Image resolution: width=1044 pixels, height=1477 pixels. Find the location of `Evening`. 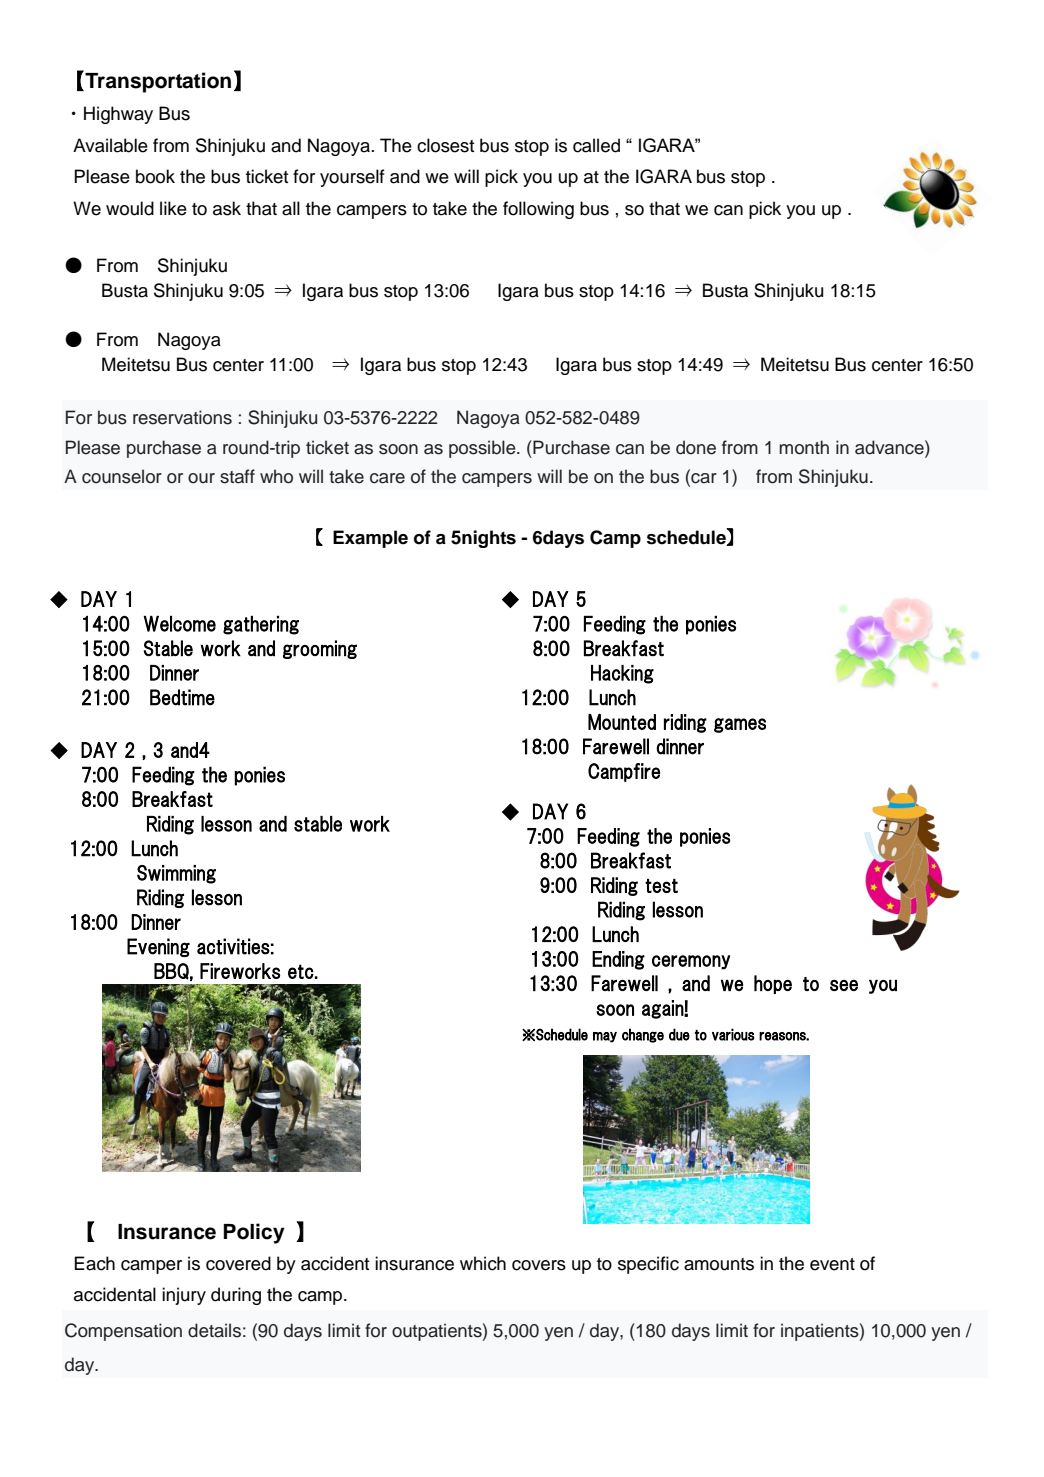

Evening is located at coordinates (158, 947).
